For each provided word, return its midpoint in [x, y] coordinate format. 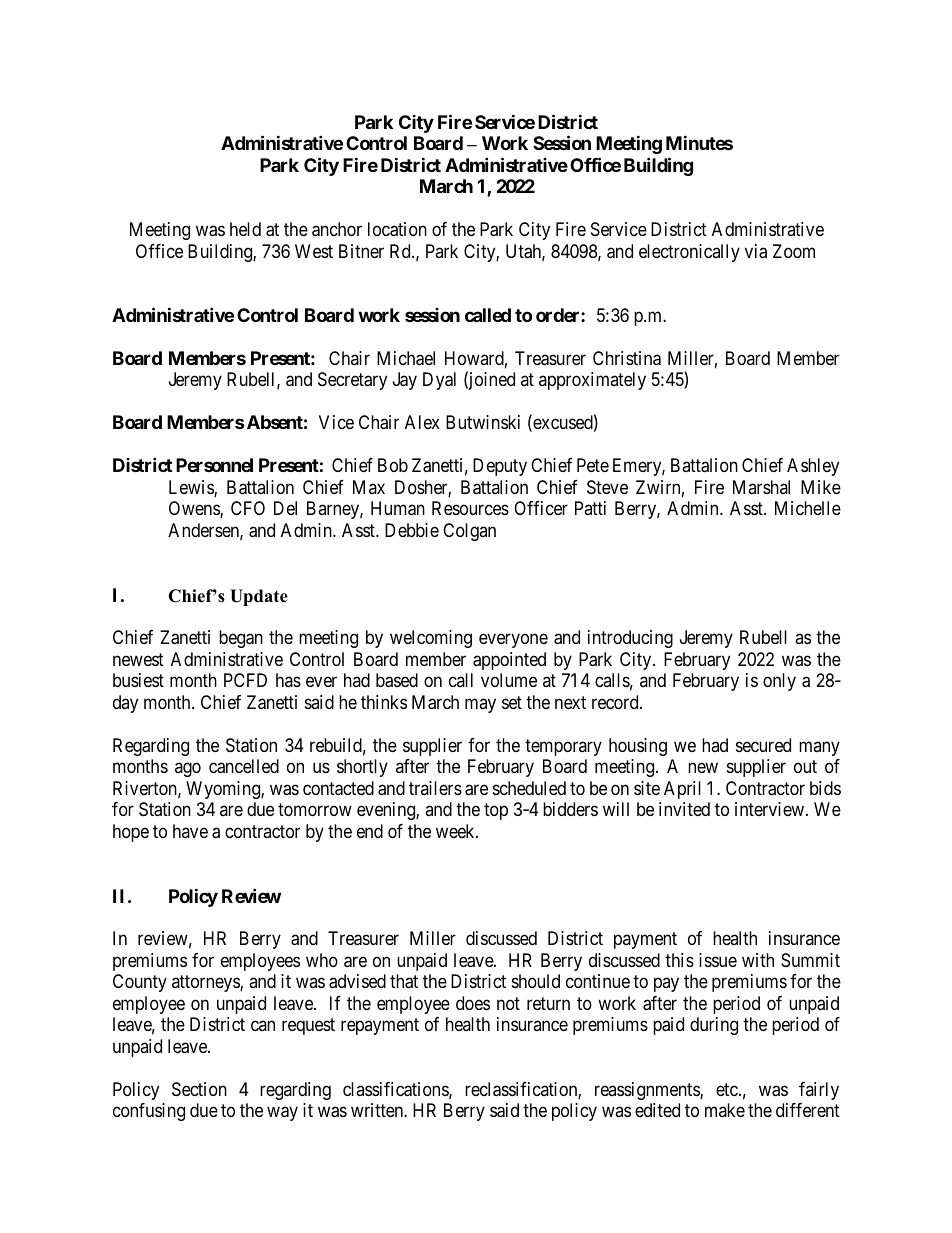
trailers [435, 788]
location [397, 229]
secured [763, 745]
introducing [630, 639]
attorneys [206, 983]
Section [199, 1089]
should [536, 981]
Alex [422, 422]
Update [259, 597]
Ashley [813, 467]
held [245, 229]
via [756, 251]
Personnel [214, 465]
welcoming [431, 639]
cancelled [244, 766]
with [758, 960]
